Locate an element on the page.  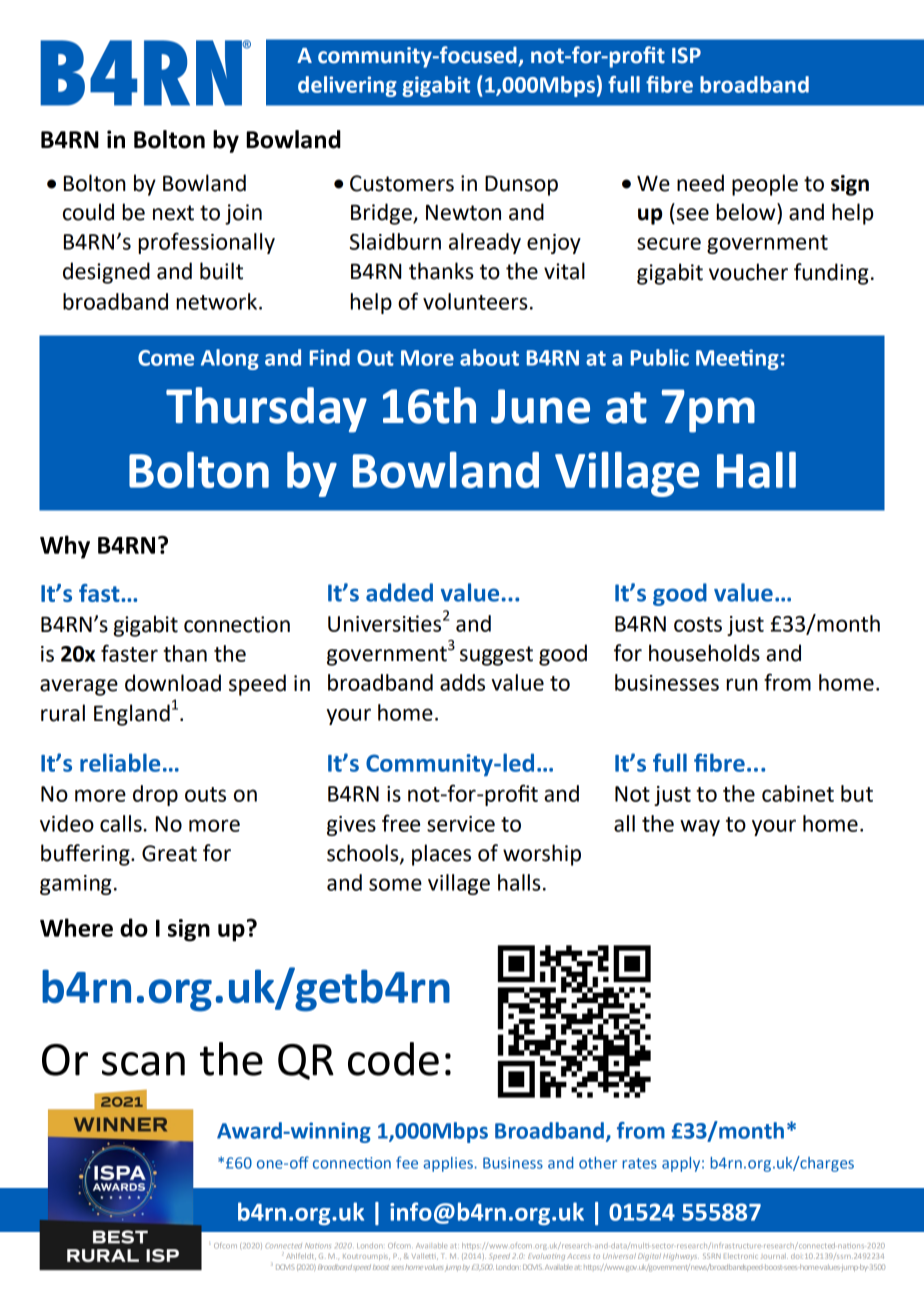
about is located at coordinates (489, 357).
